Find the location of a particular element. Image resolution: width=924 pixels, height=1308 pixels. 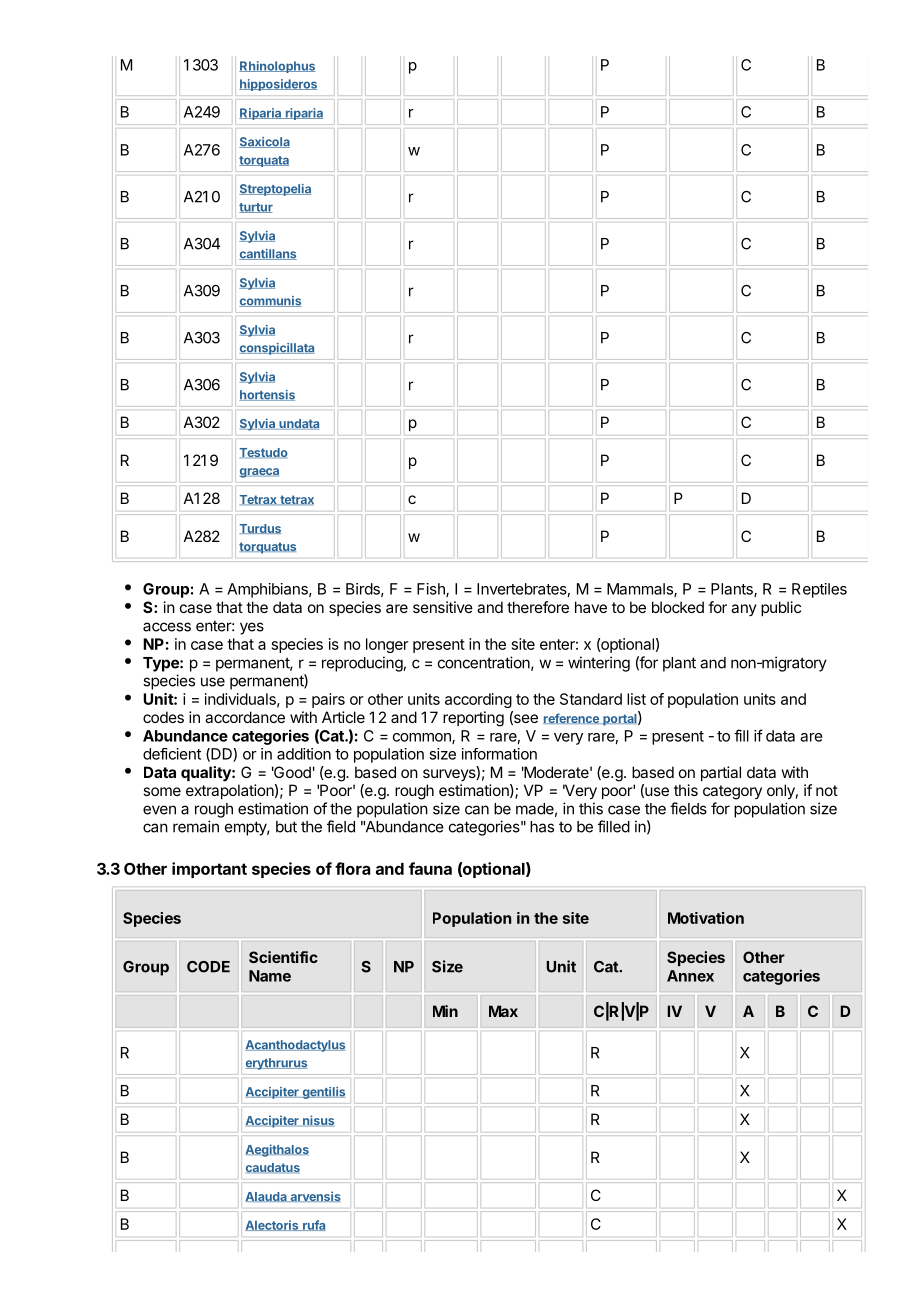

Turdus is located at coordinates (260, 529).
